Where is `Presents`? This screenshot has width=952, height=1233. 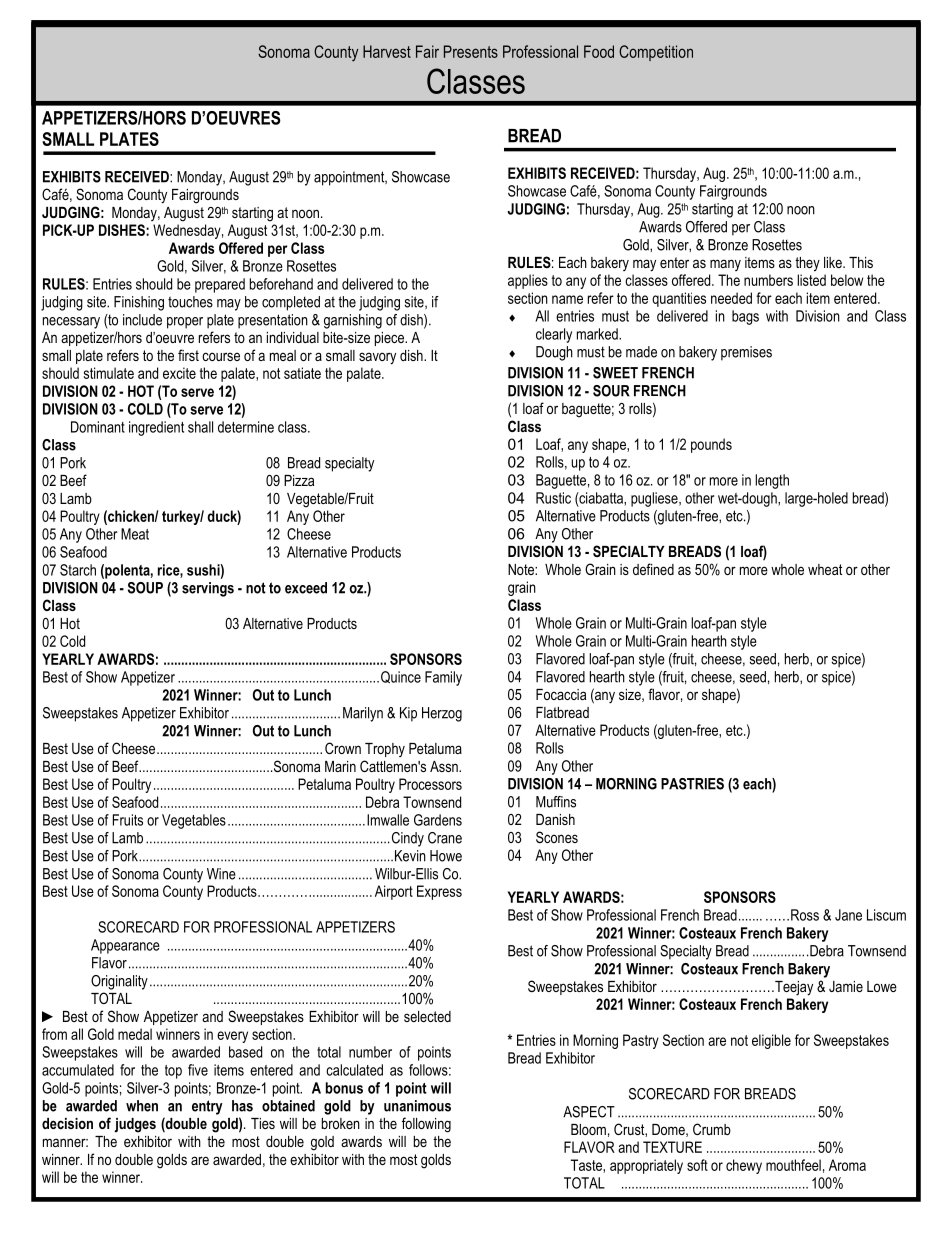
Presents is located at coordinates (471, 51).
